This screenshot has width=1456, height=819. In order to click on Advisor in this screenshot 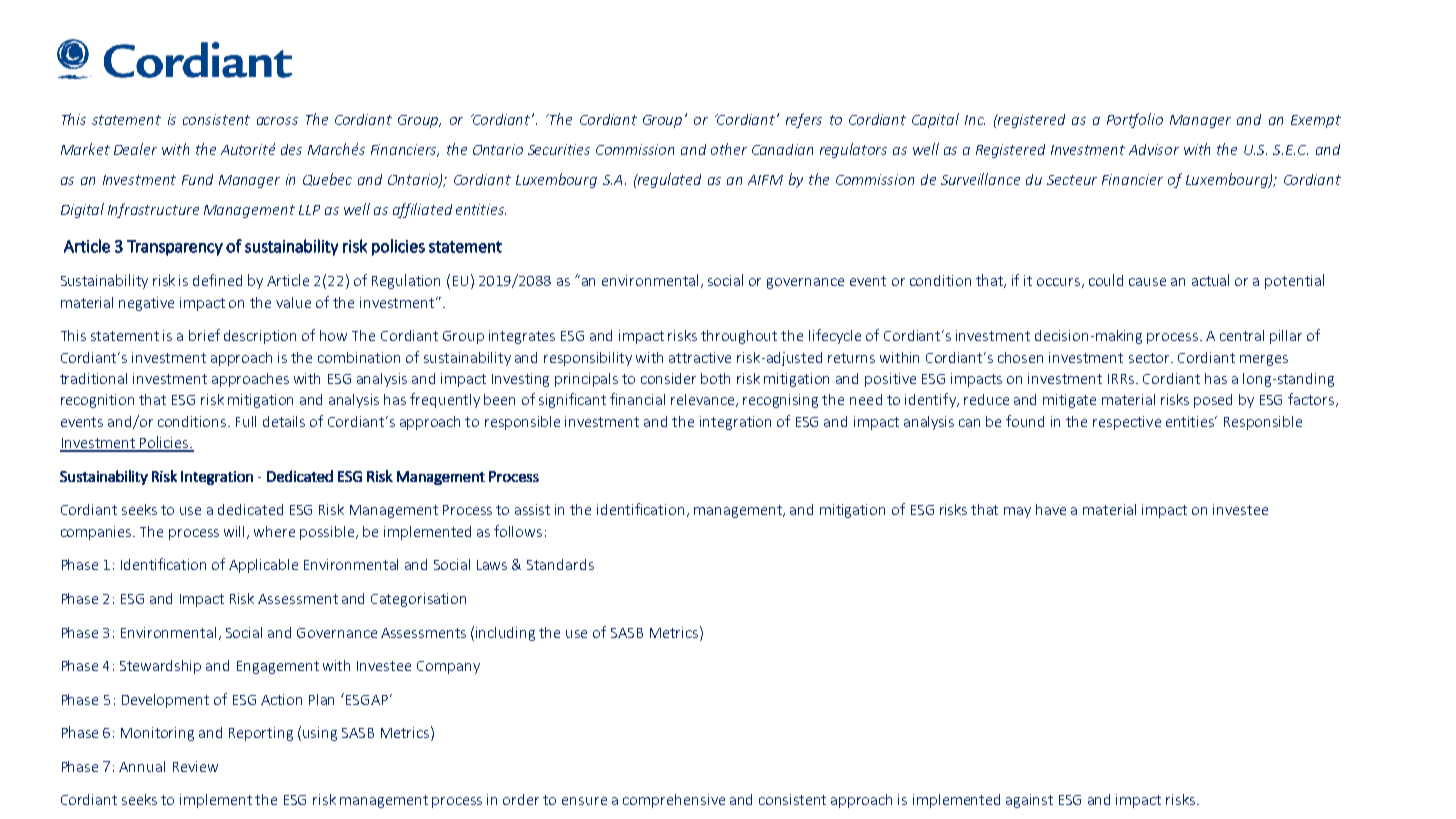, I will do `click(1154, 149)`.
